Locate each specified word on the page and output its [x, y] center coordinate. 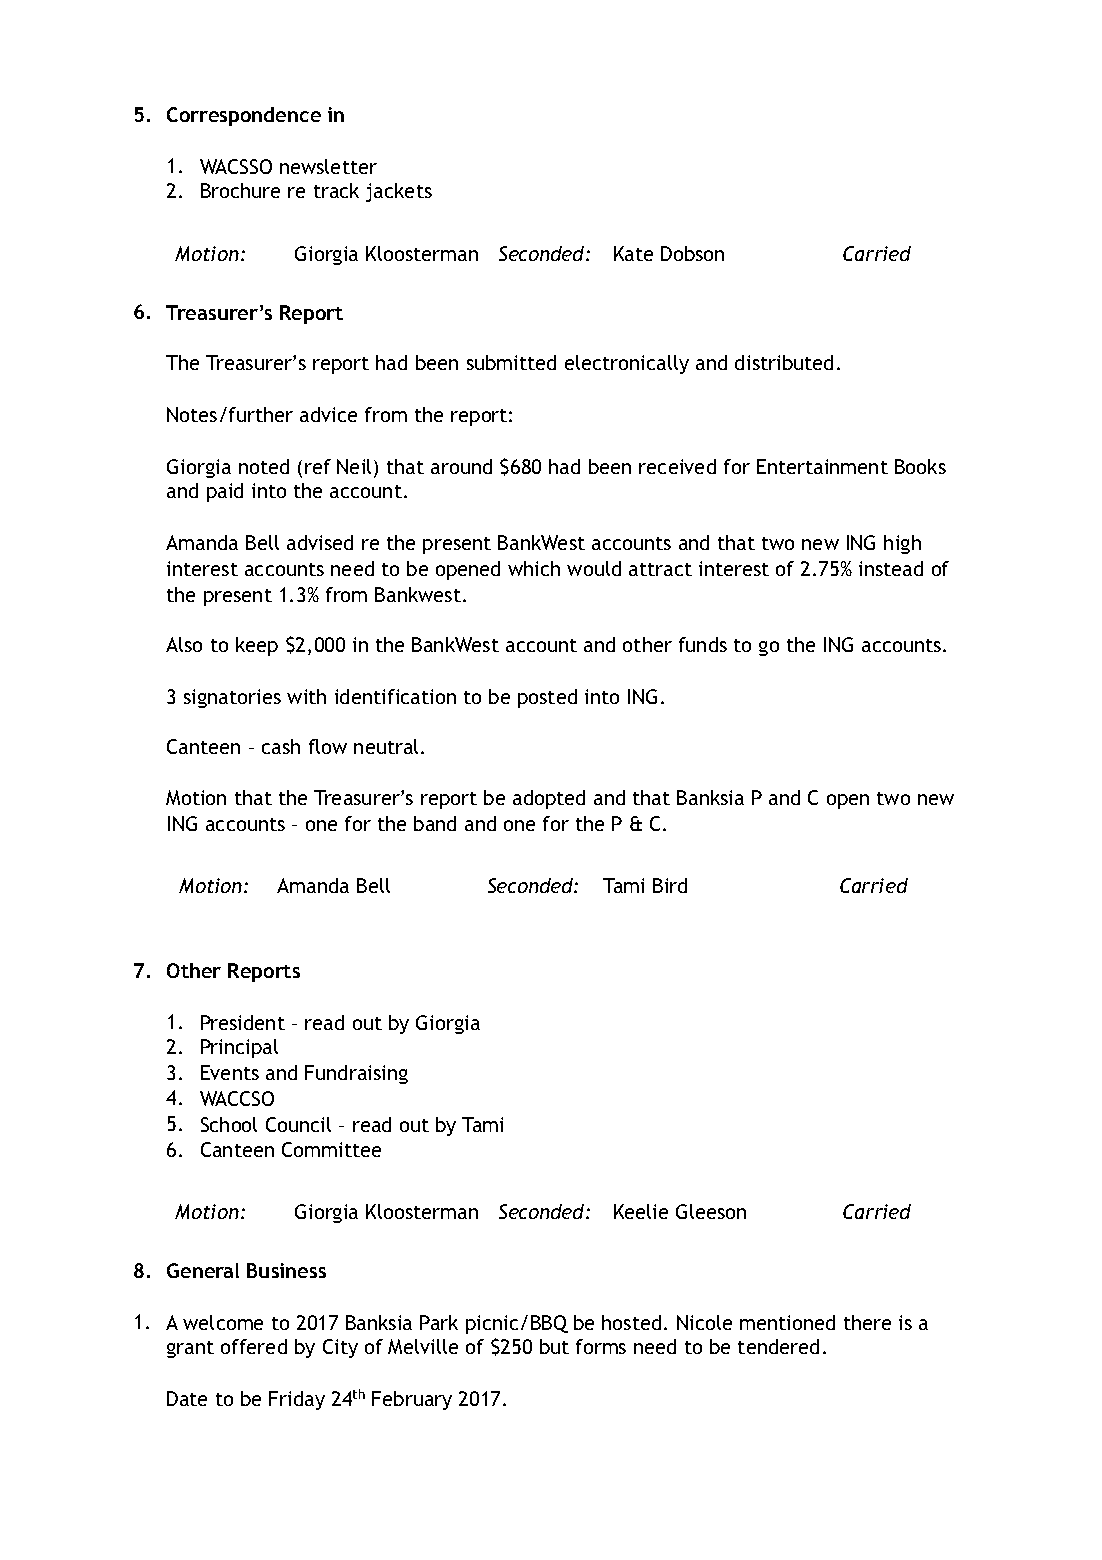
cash [281, 746]
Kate [633, 253]
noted [264, 466]
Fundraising [356, 1074]
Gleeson [711, 1211]
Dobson [692, 253]
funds [703, 644]
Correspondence [244, 116]
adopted [549, 799]
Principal [239, 1048]
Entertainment [822, 466]
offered [254, 1346]
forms [601, 1346]
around [461, 466]
